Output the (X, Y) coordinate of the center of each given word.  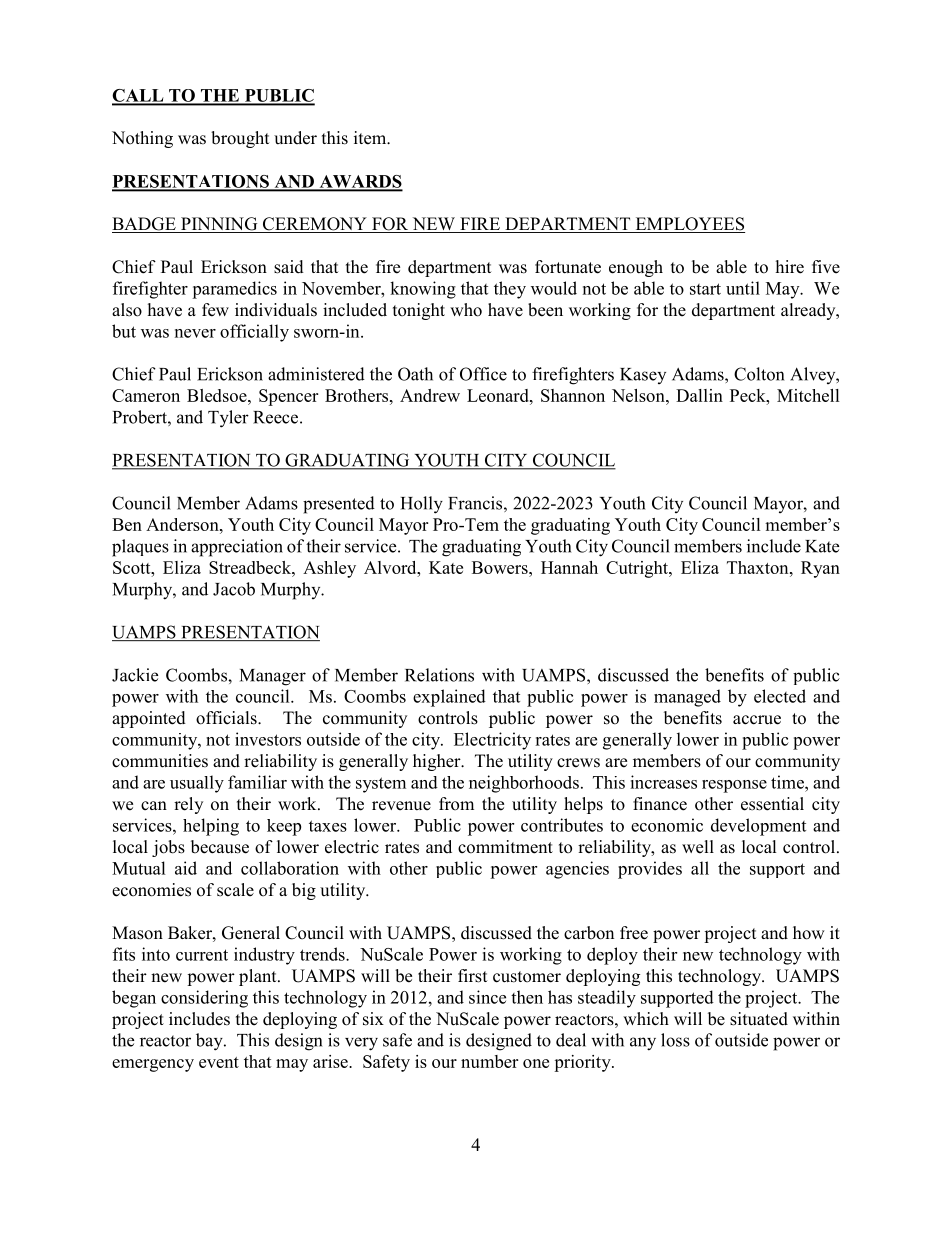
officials (227, 718)
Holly (422, 505)
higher (438, 762)
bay (210, 1042)
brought (240, 139)
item (371, 138)
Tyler (228, 419)
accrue (757, 720)
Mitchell (808, 395)
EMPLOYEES (689, 225)
